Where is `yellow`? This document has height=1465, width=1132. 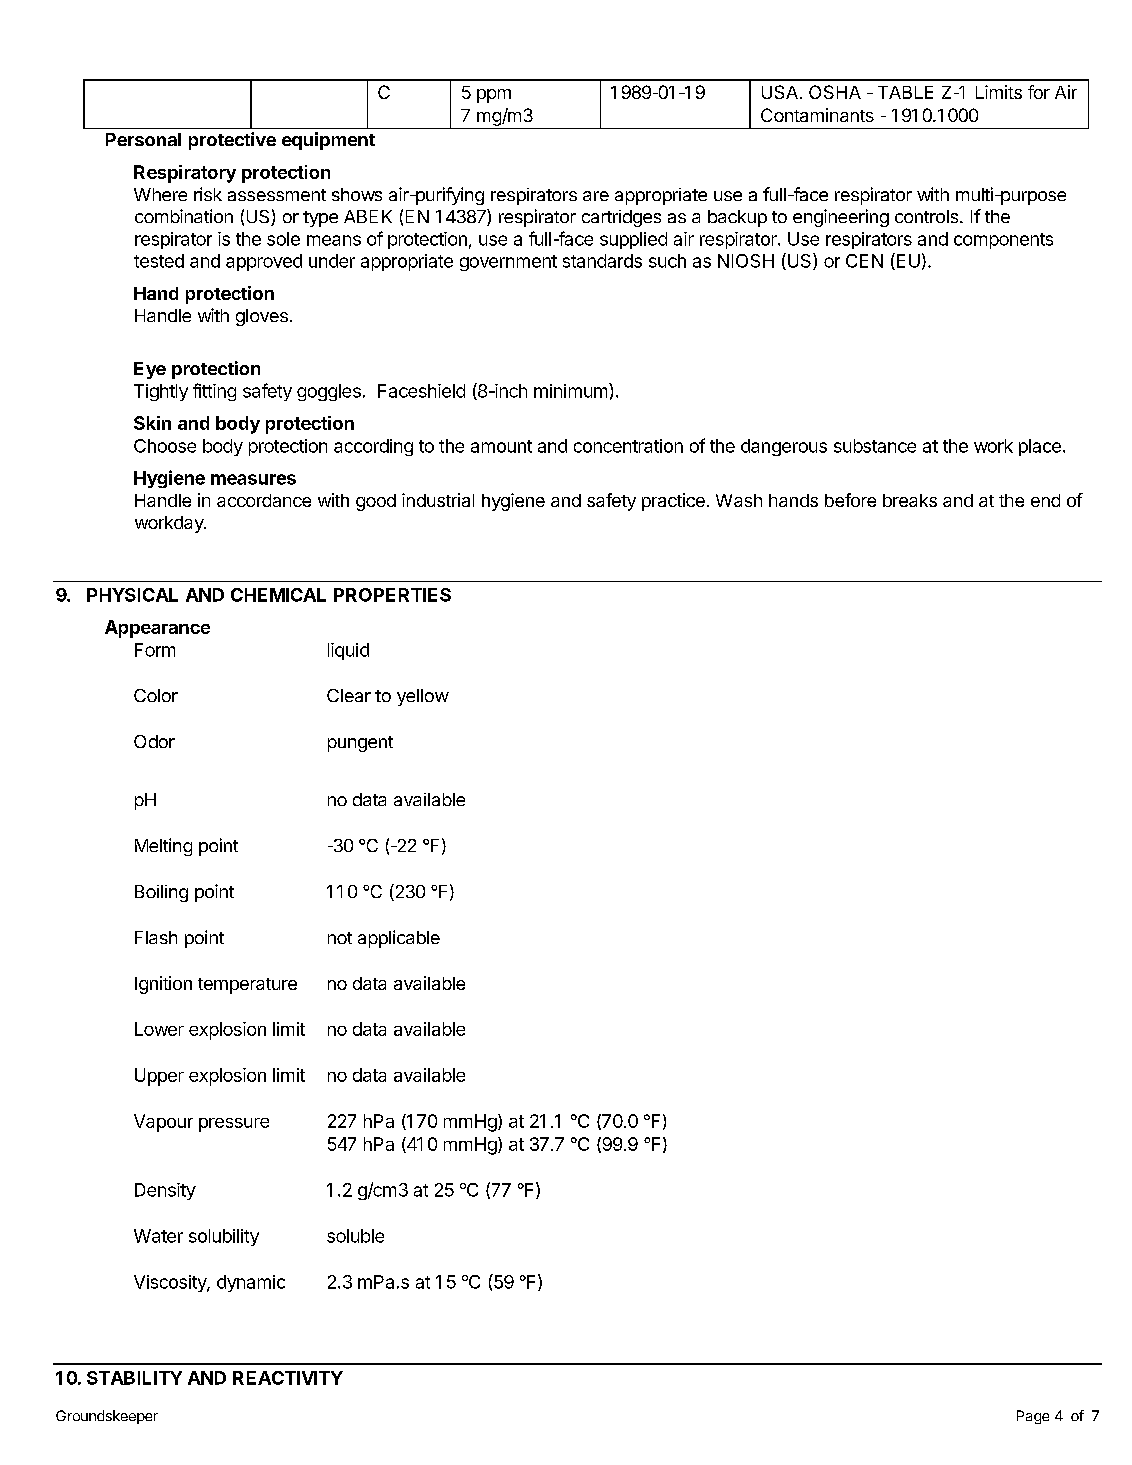
yellow is located at coordinates (423, 697).
